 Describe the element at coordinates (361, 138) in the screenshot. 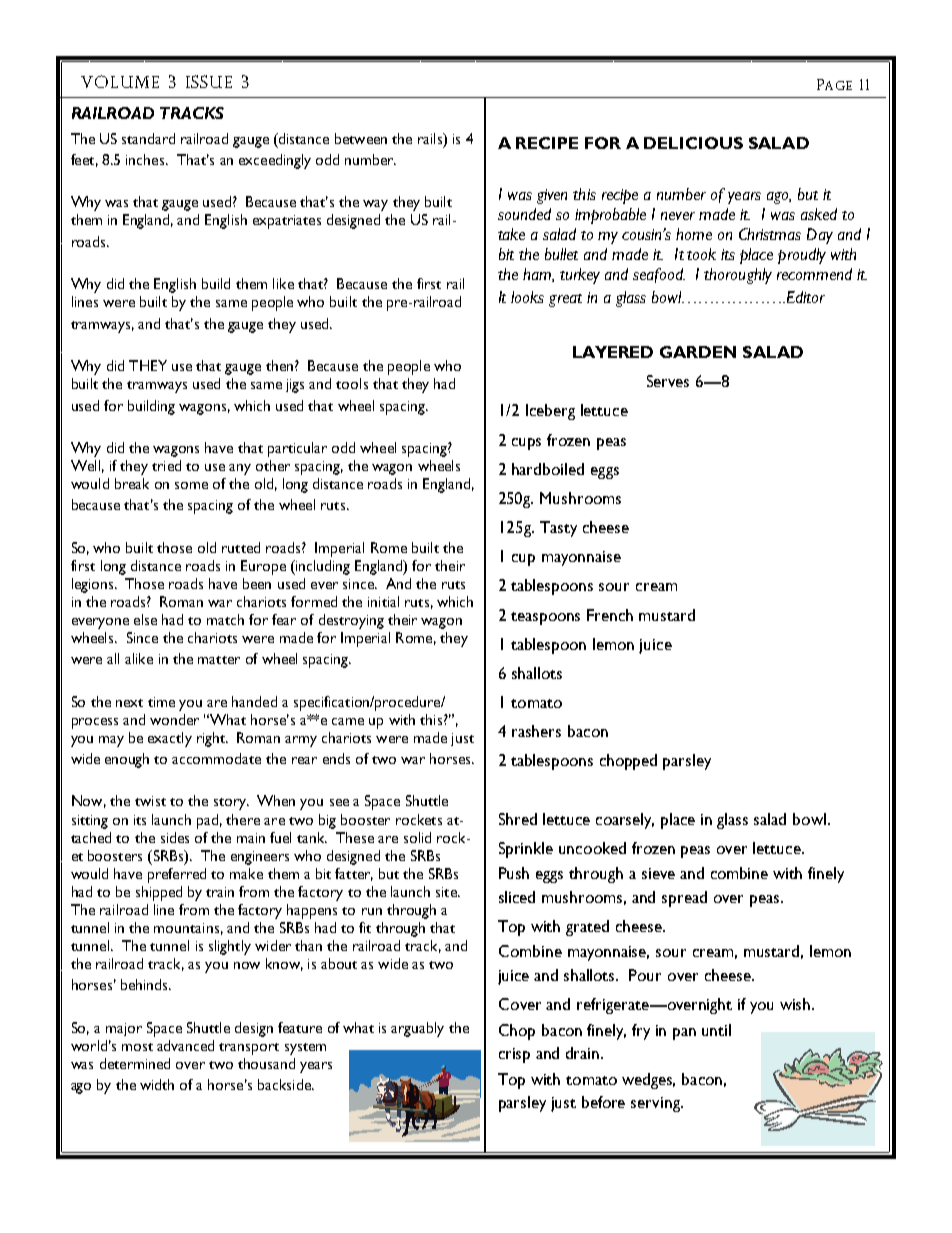

I see `between` at that location.
